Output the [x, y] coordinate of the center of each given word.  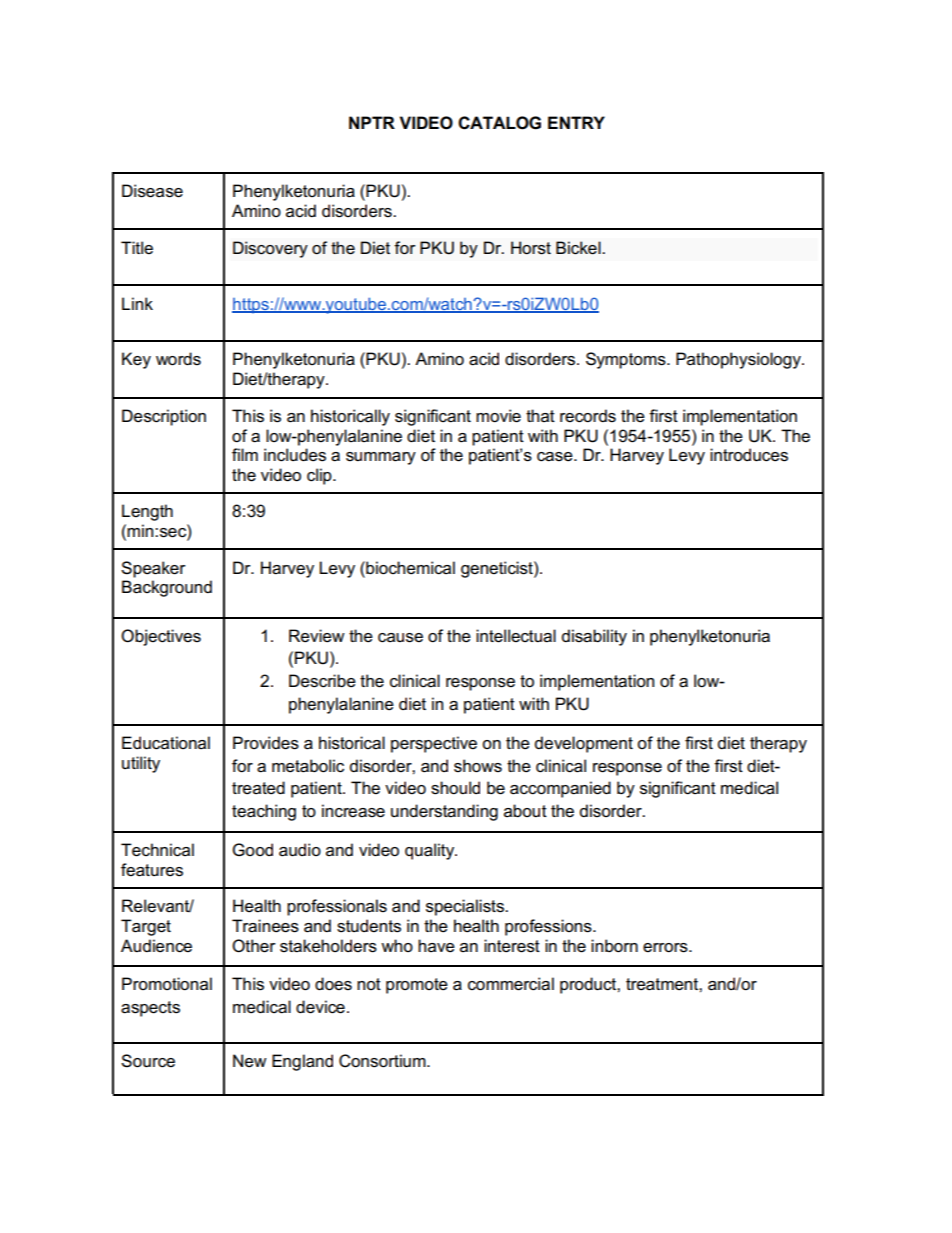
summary [381, 458]
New [250, 1061]
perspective [434, 744]
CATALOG [499, 123]
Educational [166, 743]
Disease [152, 191]
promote [417, 986]
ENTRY [576, 122]
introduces [749, 455]
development [584, 744]
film [245, 454]
